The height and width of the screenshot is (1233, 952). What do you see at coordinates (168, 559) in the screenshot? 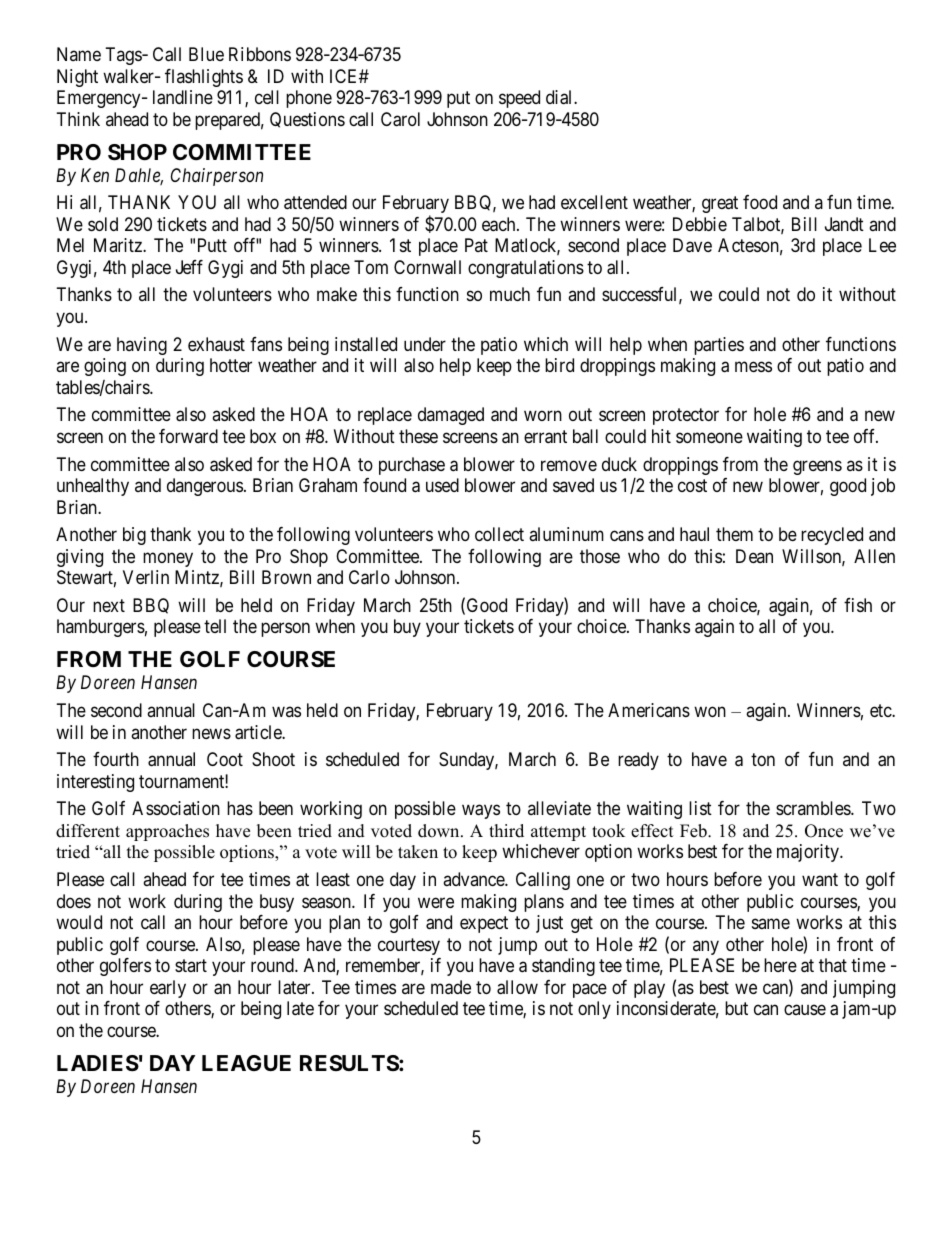
I see `money` at bounding box center [168, 559].
